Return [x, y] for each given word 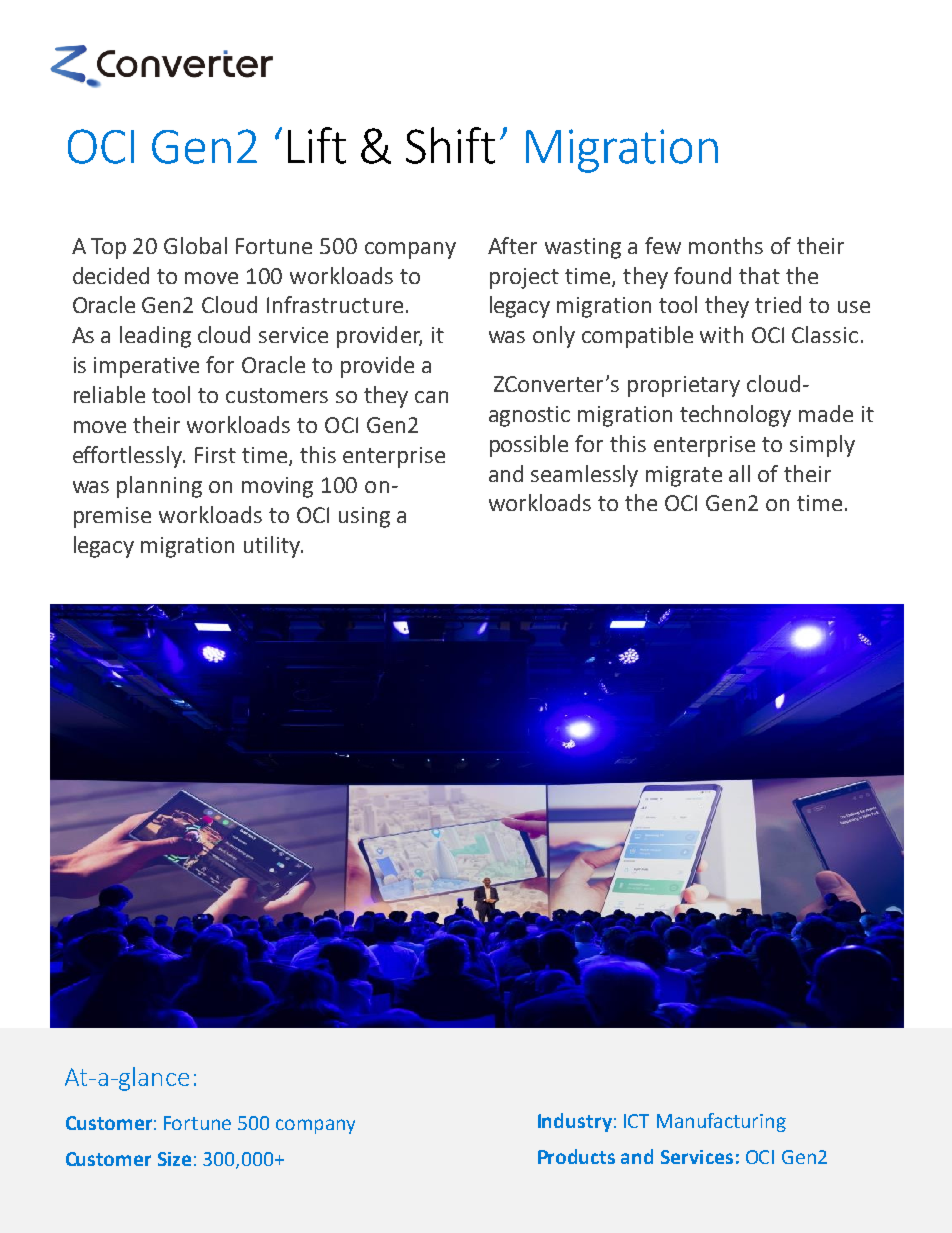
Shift [450, 145]
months [726, 245]
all [739, 473]
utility [273, 547]
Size [174, 1159]
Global [195, 245]
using [364, 517]
